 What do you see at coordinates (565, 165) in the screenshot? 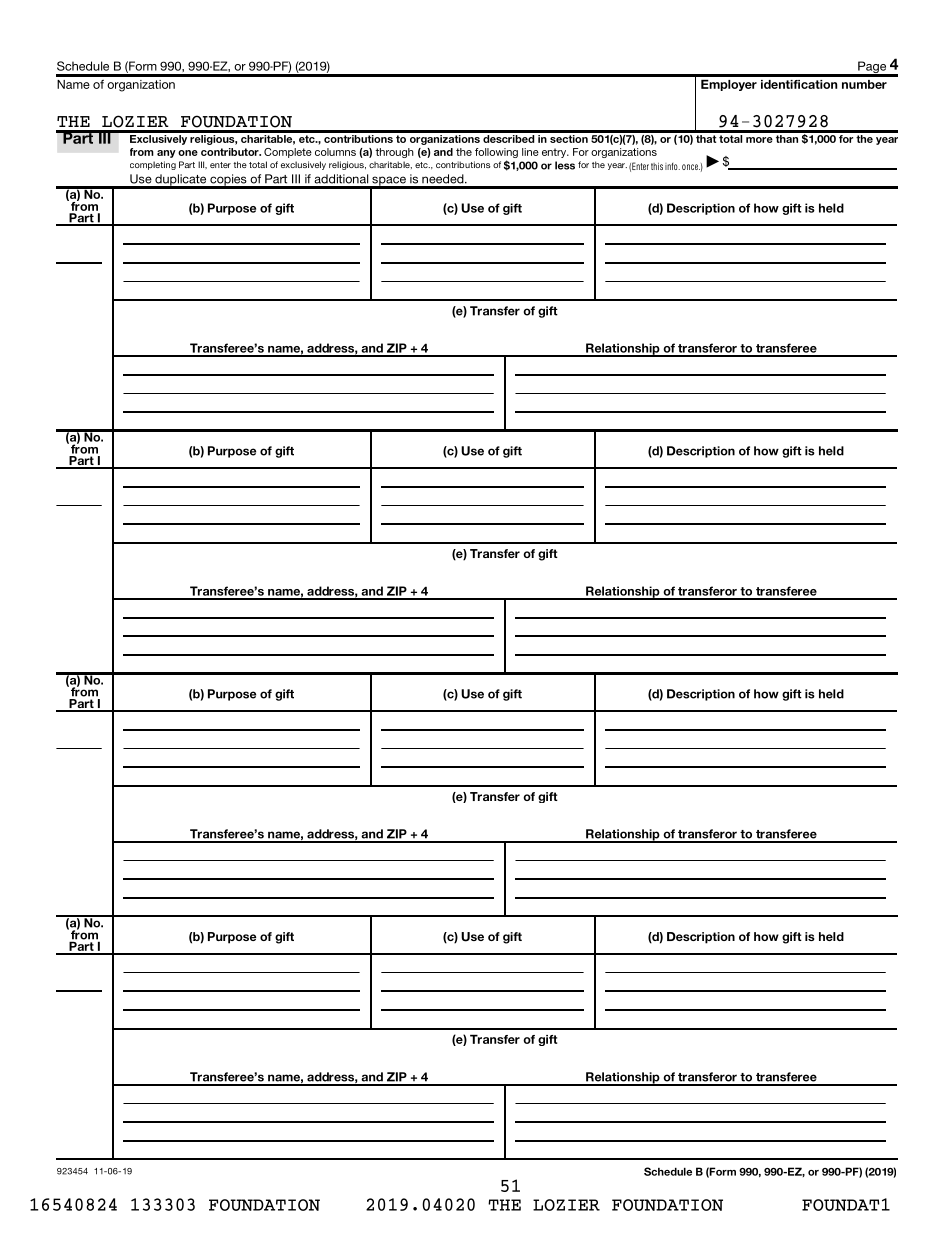
I see `less` at bounding box center [565, 165].
